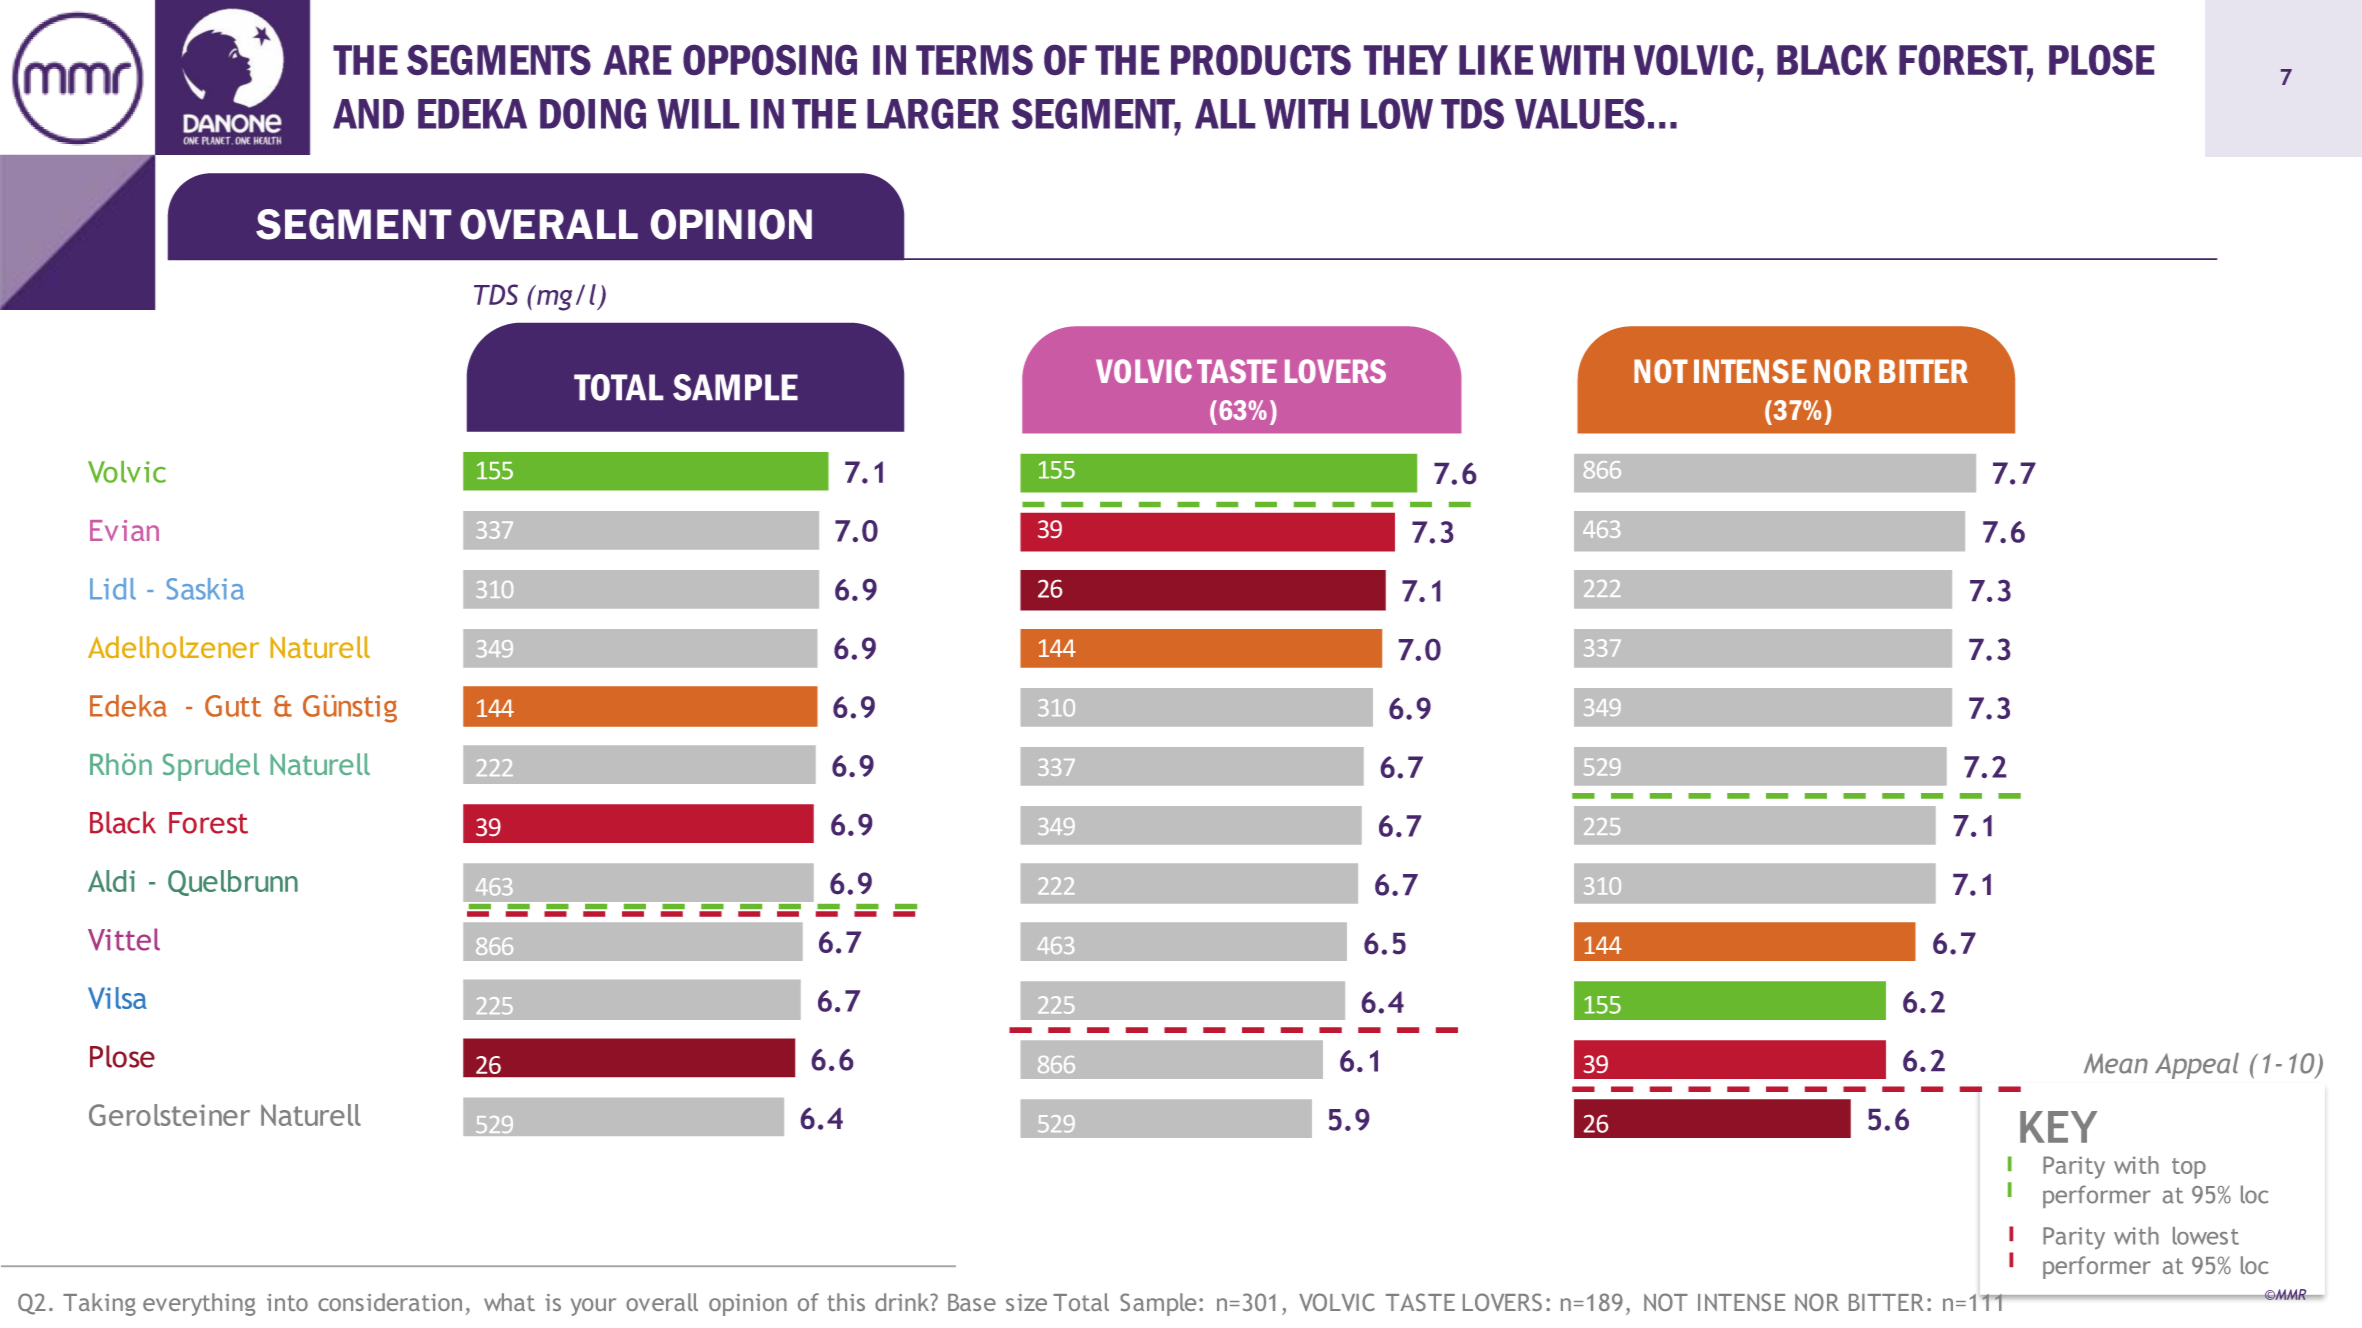 The width and height of the screenshot is (2362, 1328). What do you see at coordinates (1261, 60) in the screenshot?
I see `PRODUCTS` at bounding box center [1261, 60].
